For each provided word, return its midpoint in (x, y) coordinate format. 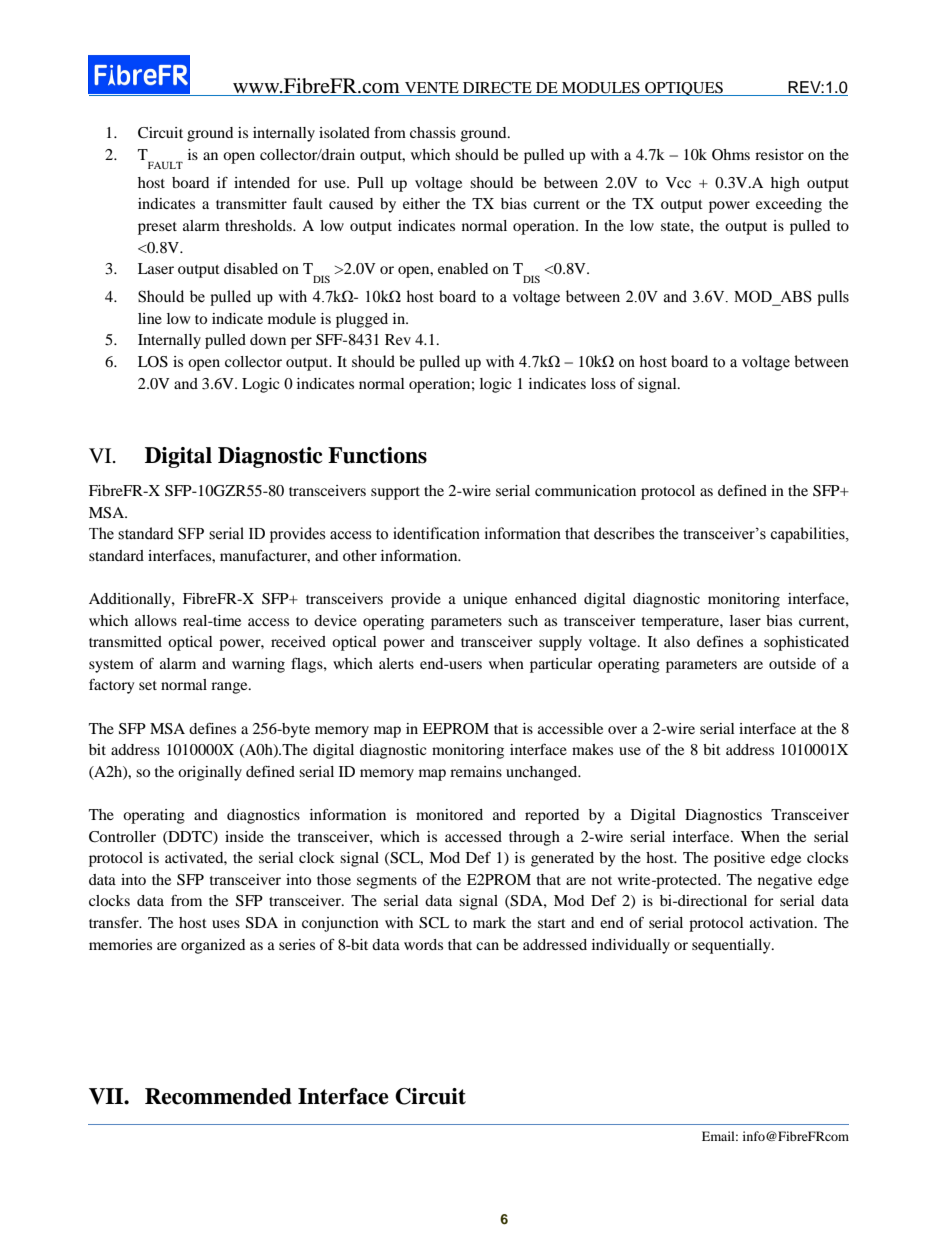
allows (156, 620)
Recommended (218, 1096)
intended (262, 182)
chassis (433, 132)
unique (485, 600)
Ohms (731, 155)
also (677, 641)
